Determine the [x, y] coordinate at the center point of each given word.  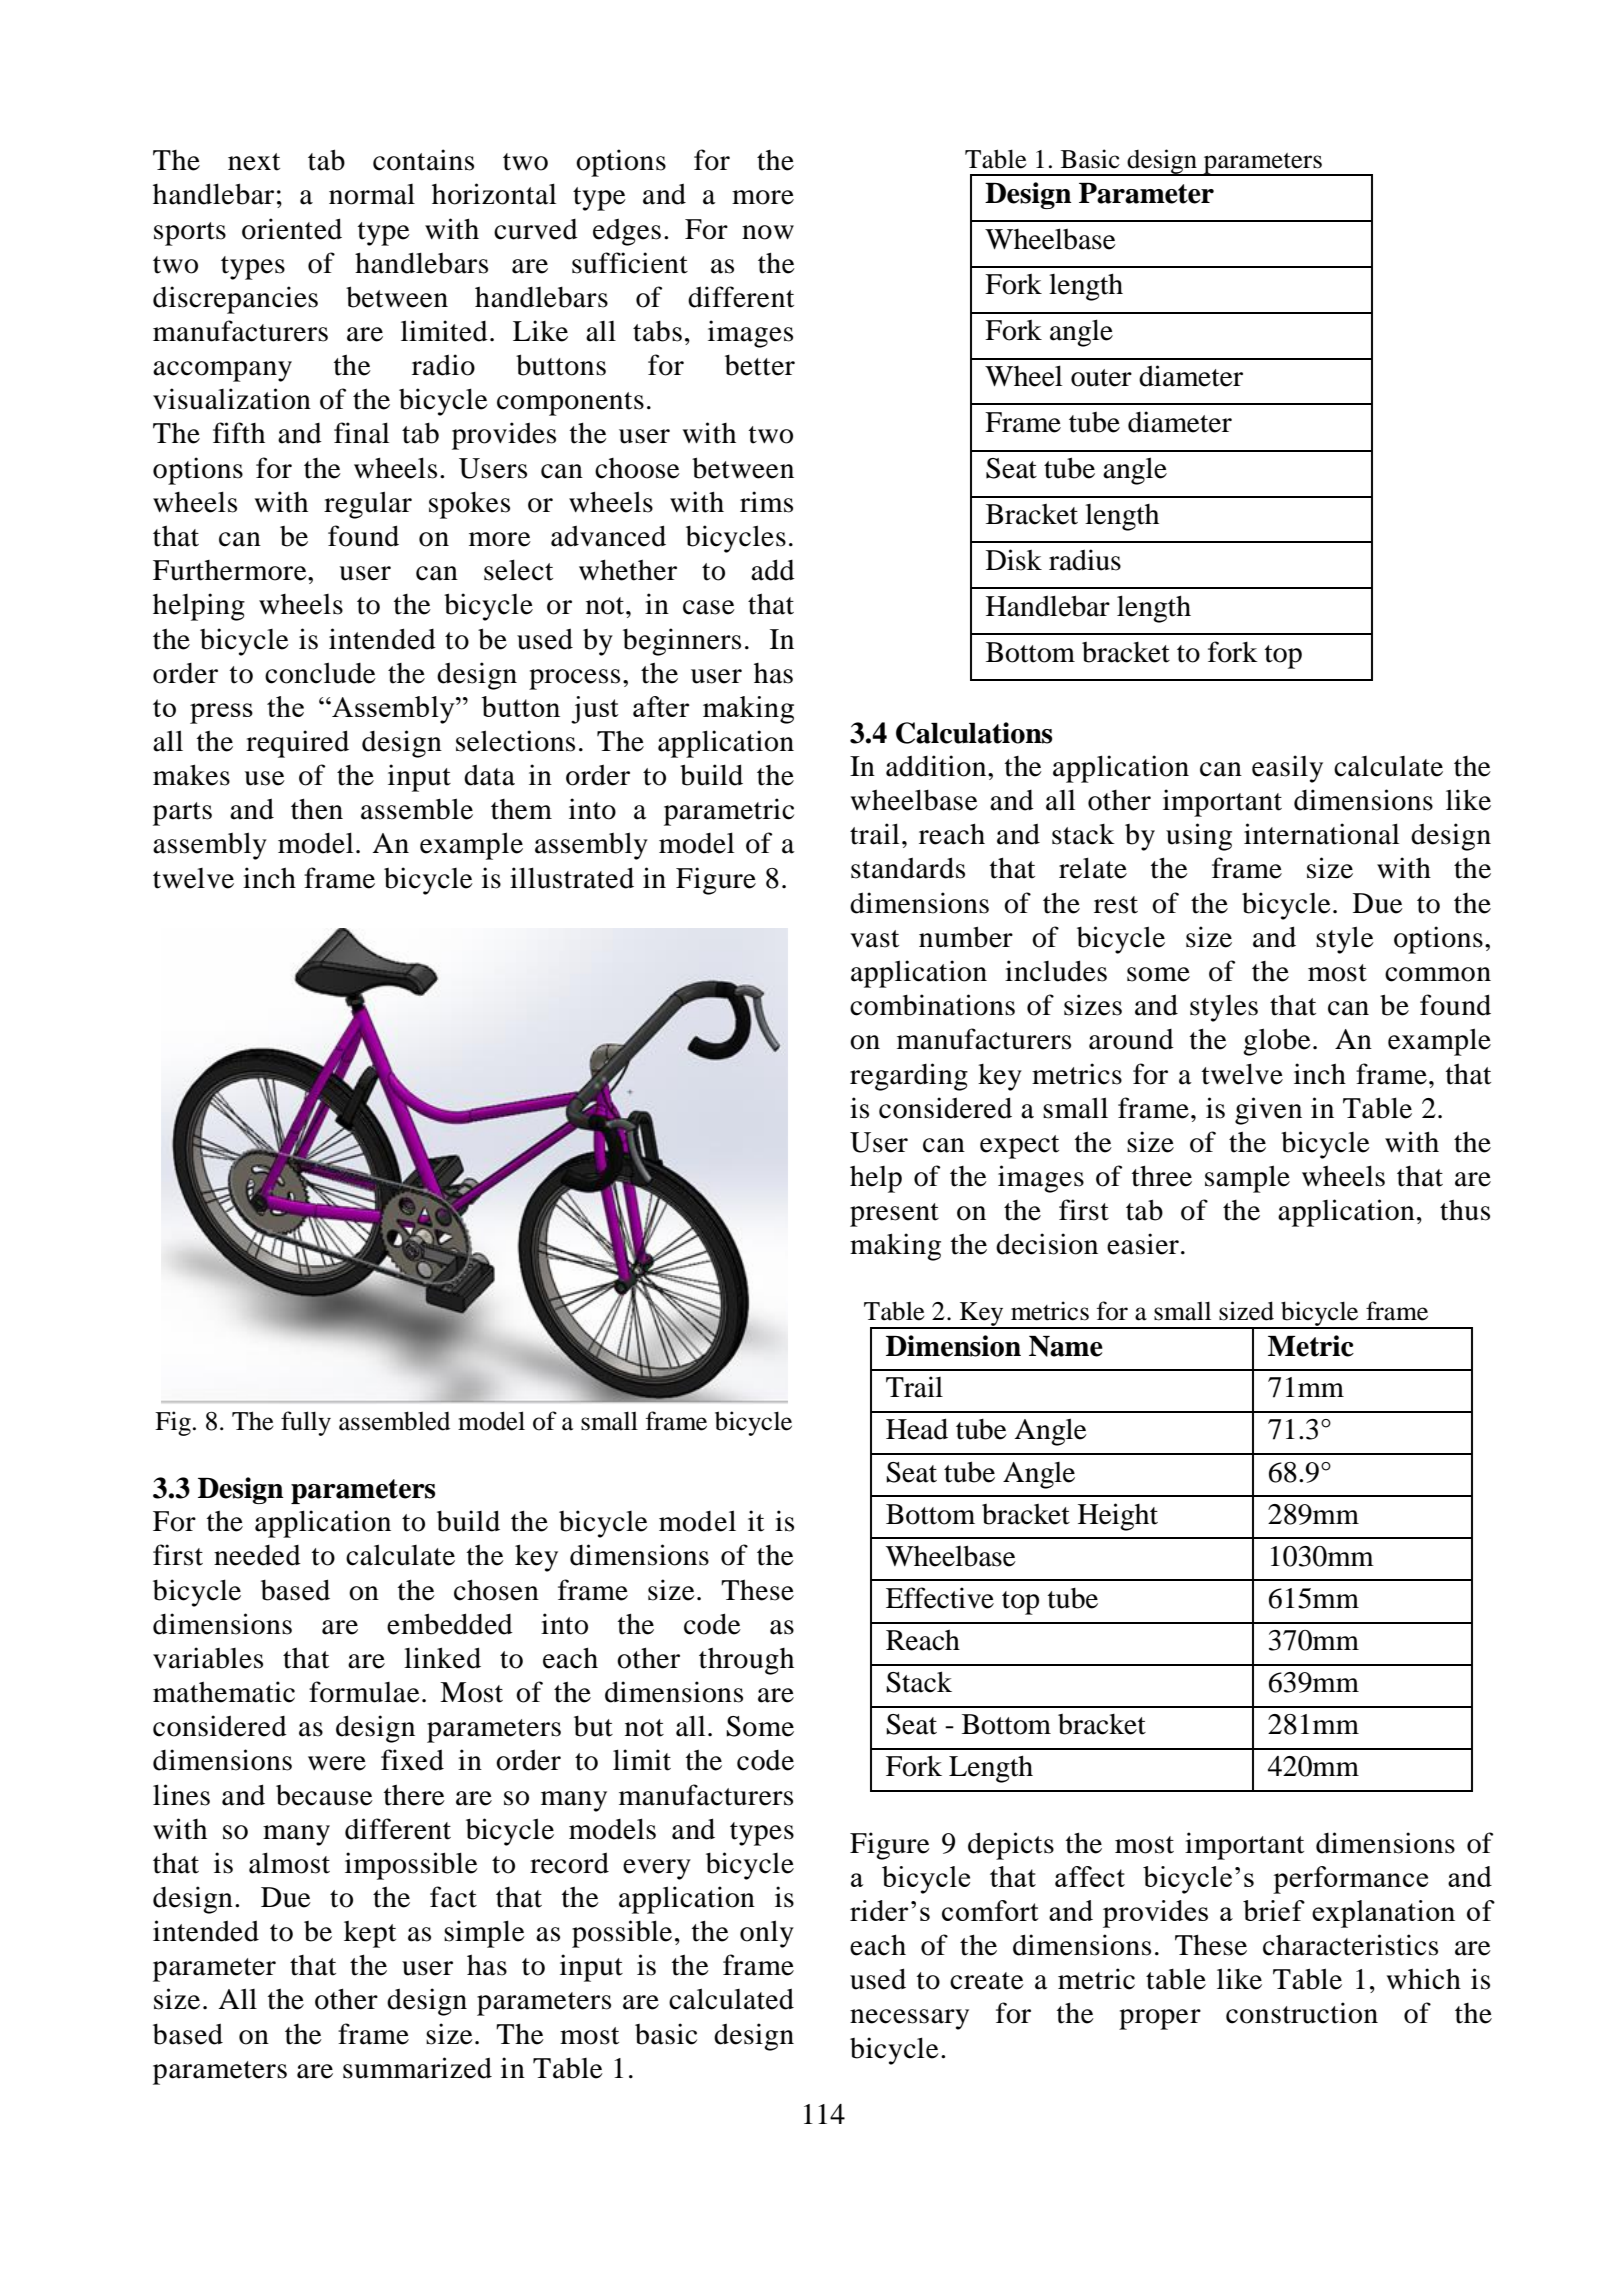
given [1268, 1111]
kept [370, 1934]
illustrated [572, 878]
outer [1101, 378]
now [768, 232]
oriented [292, 229]
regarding [909, 1077]
